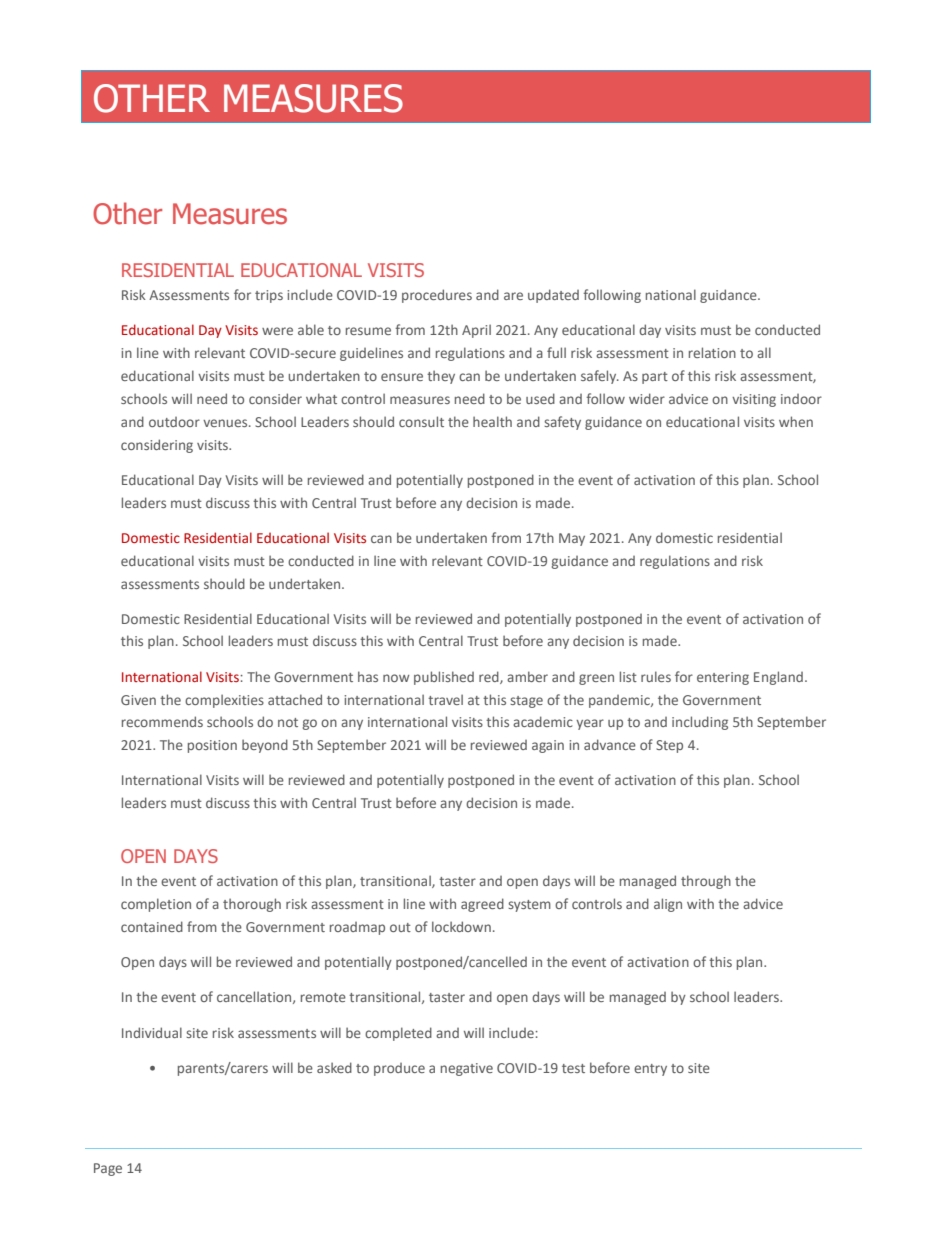 The height and width of the screenshot is (1233, 952). Describe the element at coordinates (108, 1169) in the screenshot. I see `Page` at that location.
